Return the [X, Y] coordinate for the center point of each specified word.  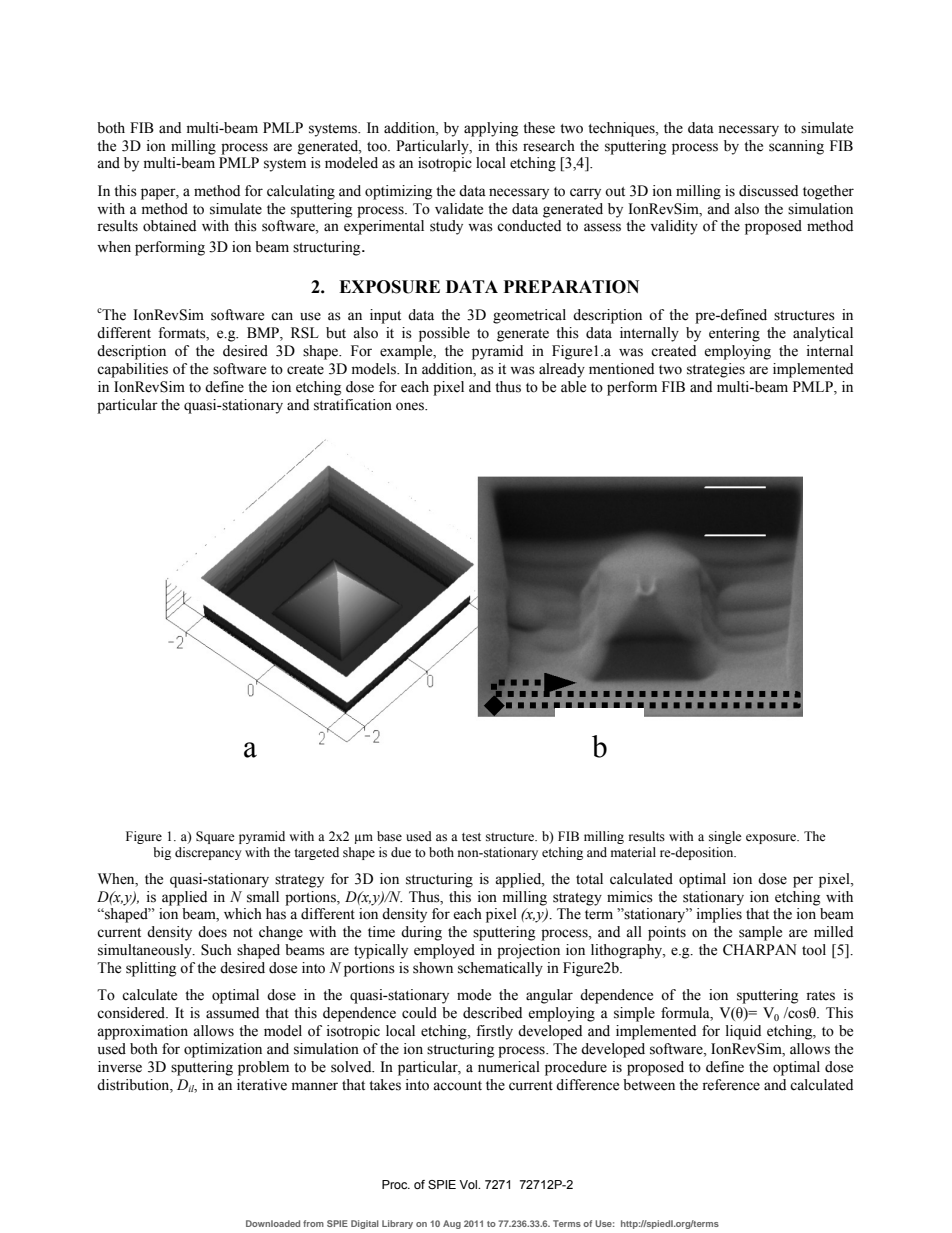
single [725, 837]
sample [760, 933]
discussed [768, 191]
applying [491, 129]
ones [411, 406]
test [471, 837]
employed [444, 951]
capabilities [132, 370]
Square [215, 837]
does [212, 932]
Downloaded [273, 1223]
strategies [716, 370]
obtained [169, 226]
